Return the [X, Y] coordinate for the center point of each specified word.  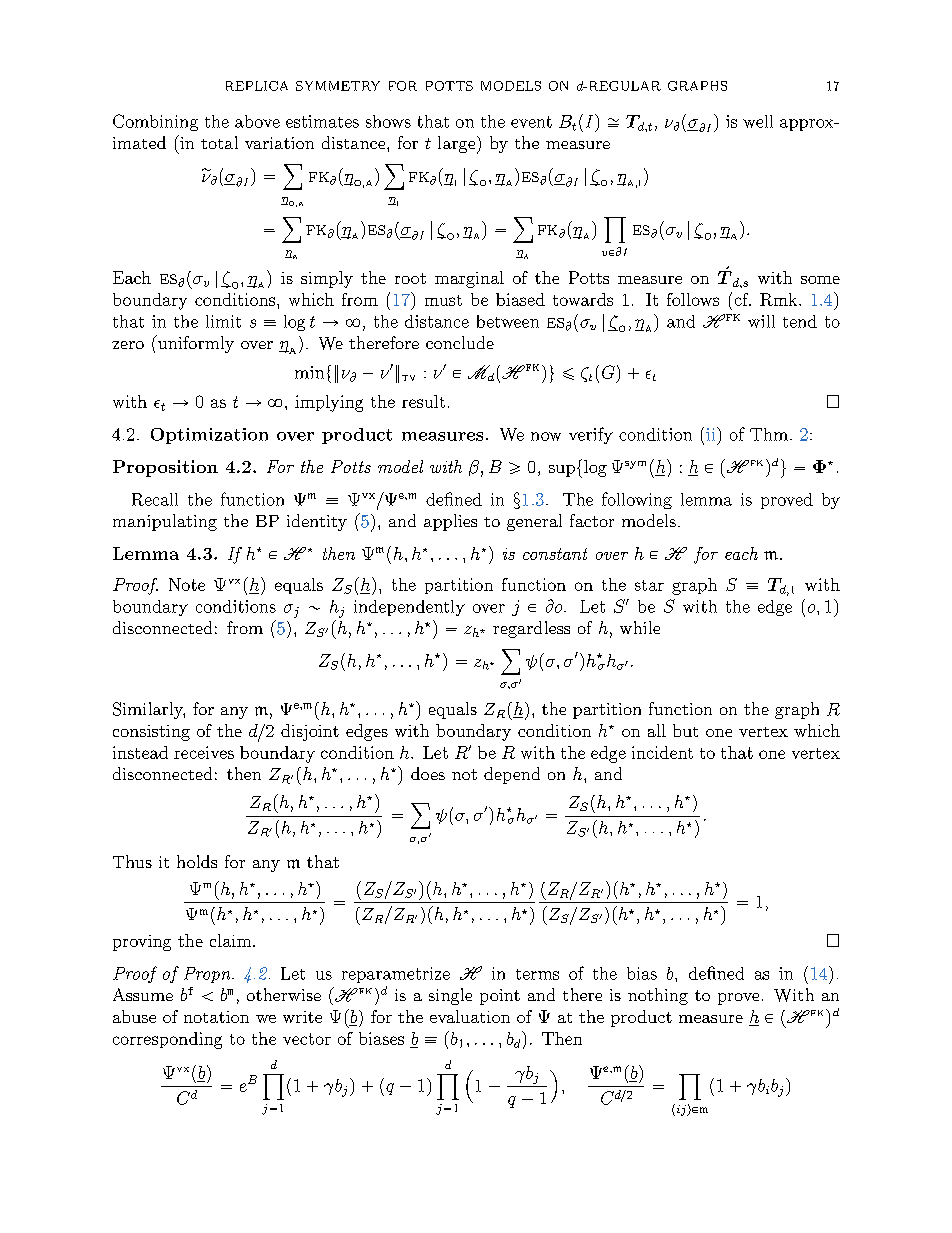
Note [187, 584]
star [649, 585]
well [758, 121]
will [761, 321]
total [219, 142]
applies [450, 522]
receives [204, 752]
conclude [460, 342]
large [458, 145]
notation [216, 1017]
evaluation [470, 1016]
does [428, 773]
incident [662, 752]
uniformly [195, 344]
